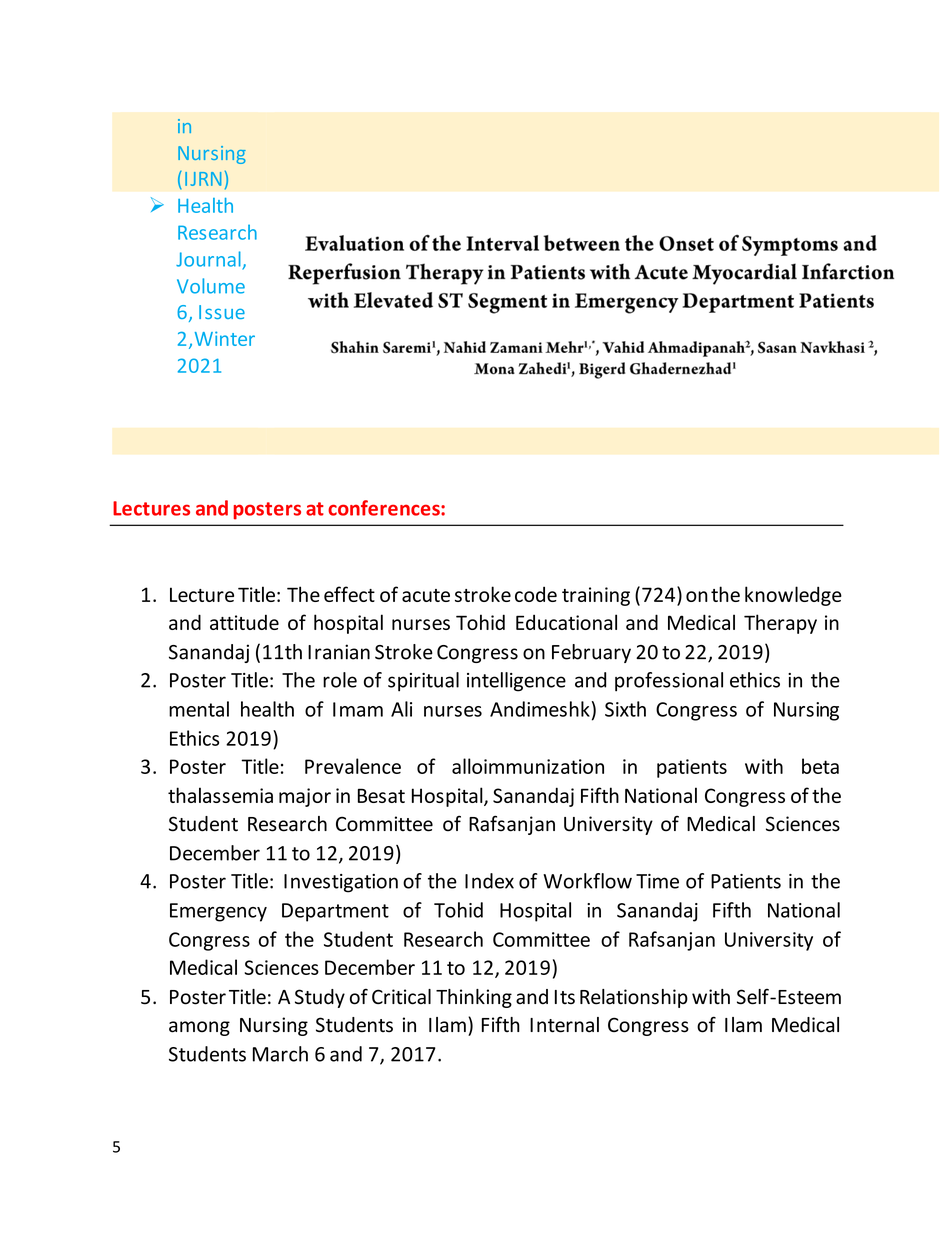 This page has height=1233, width=952. I want to click on attitude, so click(244, 622).
